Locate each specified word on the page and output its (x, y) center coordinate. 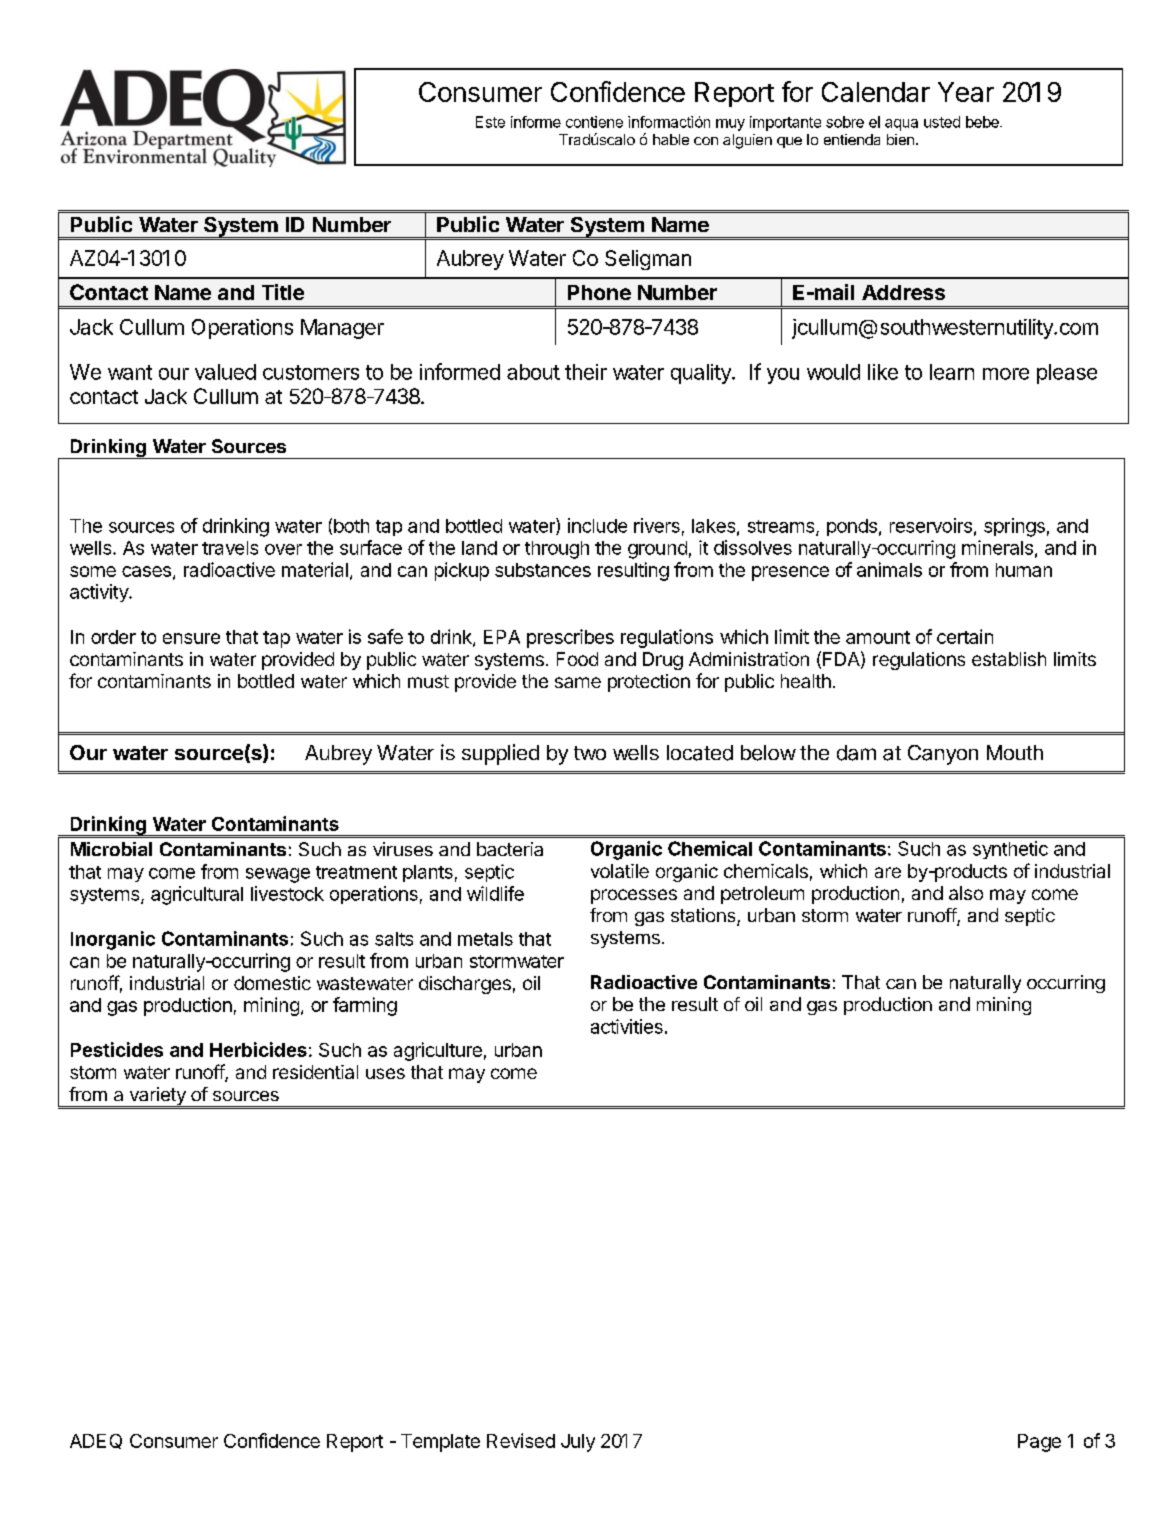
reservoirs (931, 525)
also (966, 893)
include (597, 525)
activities (627, 1026)
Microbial (111, 849)
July (578, 1443)
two (590, 753)
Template (440, 1443)
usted (942, 122)
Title (283, 292)
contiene (594, 122)
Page (1039, 1443)
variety (157, 1097)
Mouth (1015, 752)
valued (225, 372)
